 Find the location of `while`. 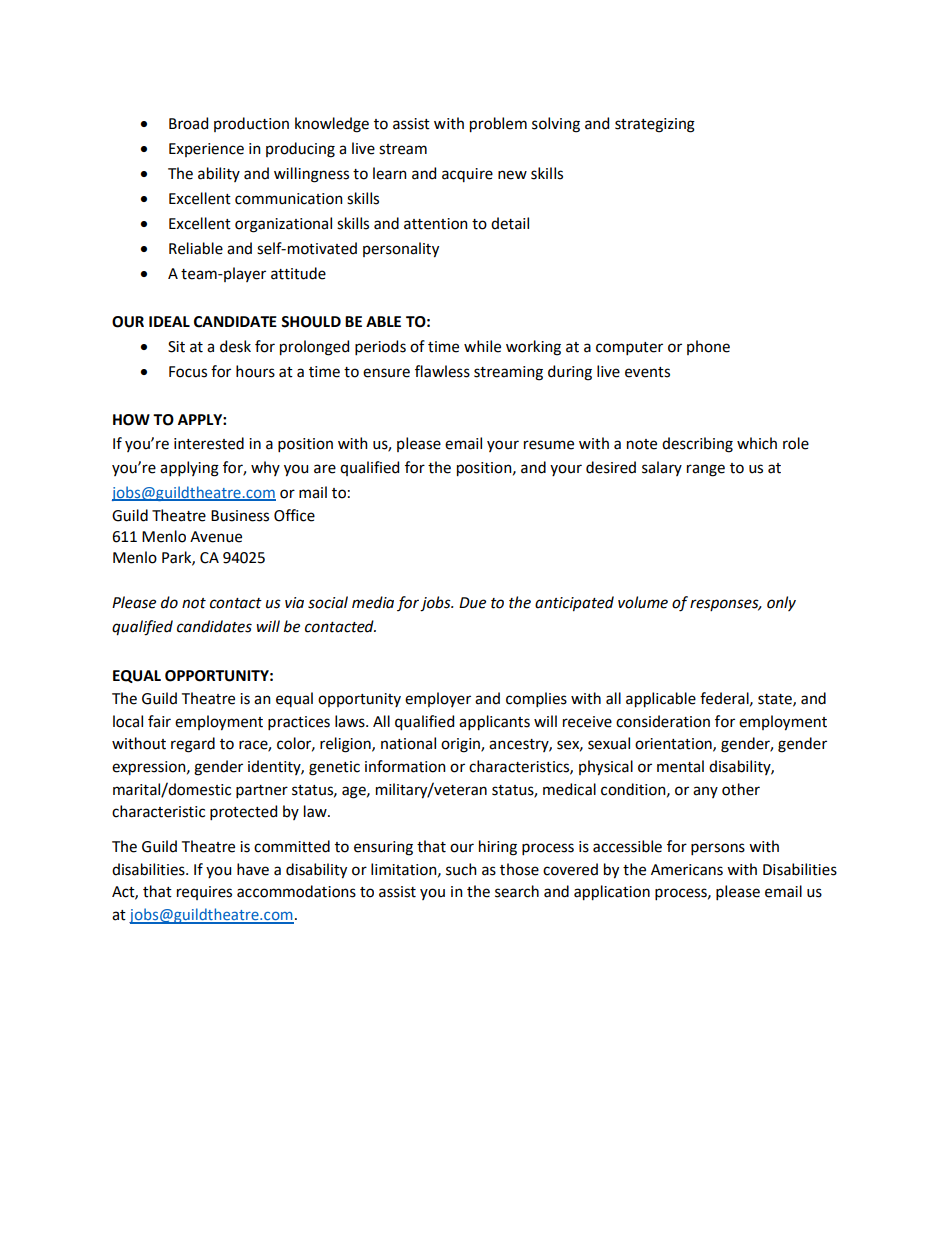

while is located at coordinates (482, 346).
